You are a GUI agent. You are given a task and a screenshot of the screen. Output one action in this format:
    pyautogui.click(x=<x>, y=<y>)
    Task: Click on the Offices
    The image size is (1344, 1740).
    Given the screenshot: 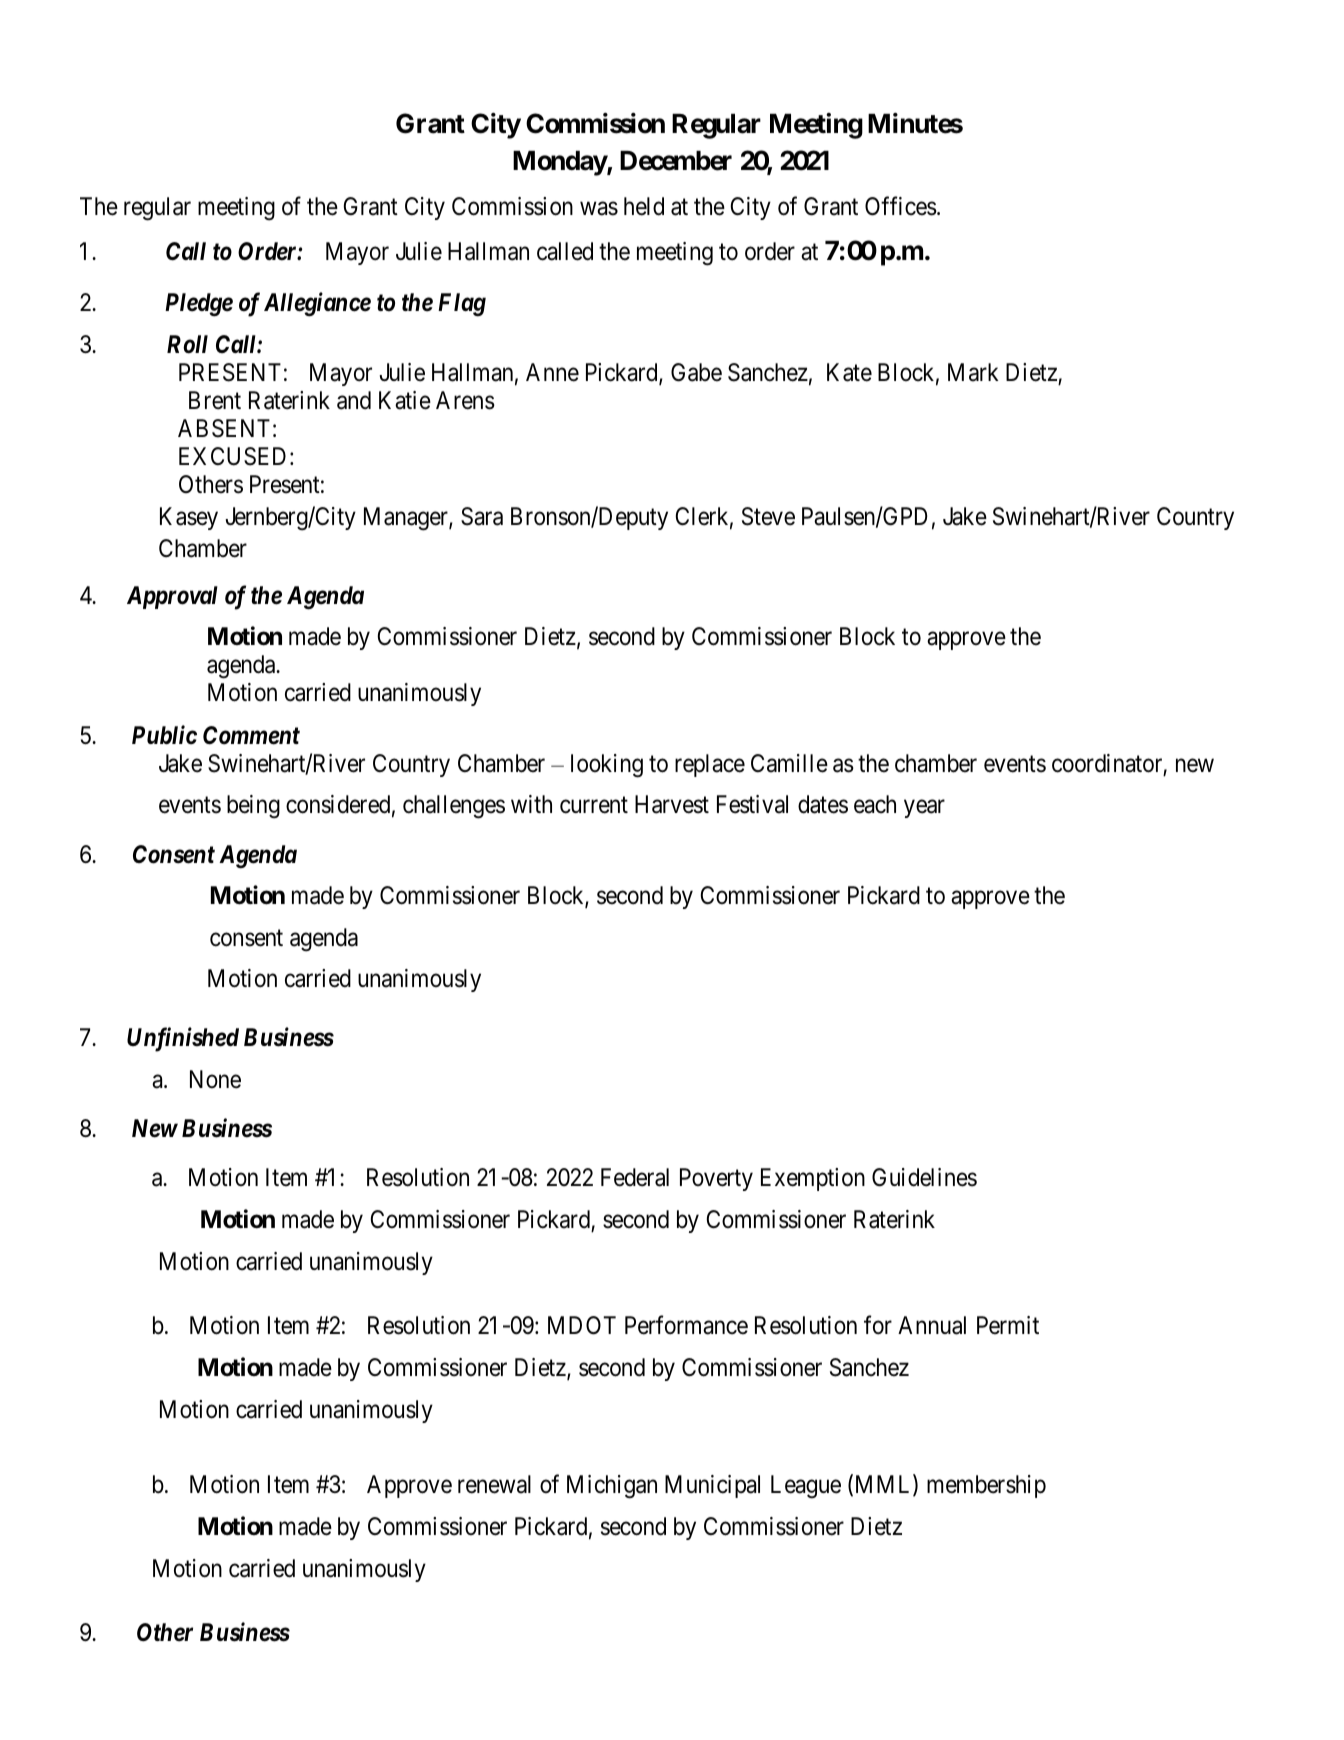 What is the action you would take?
    pyautogui.click(x=901, y=206)
